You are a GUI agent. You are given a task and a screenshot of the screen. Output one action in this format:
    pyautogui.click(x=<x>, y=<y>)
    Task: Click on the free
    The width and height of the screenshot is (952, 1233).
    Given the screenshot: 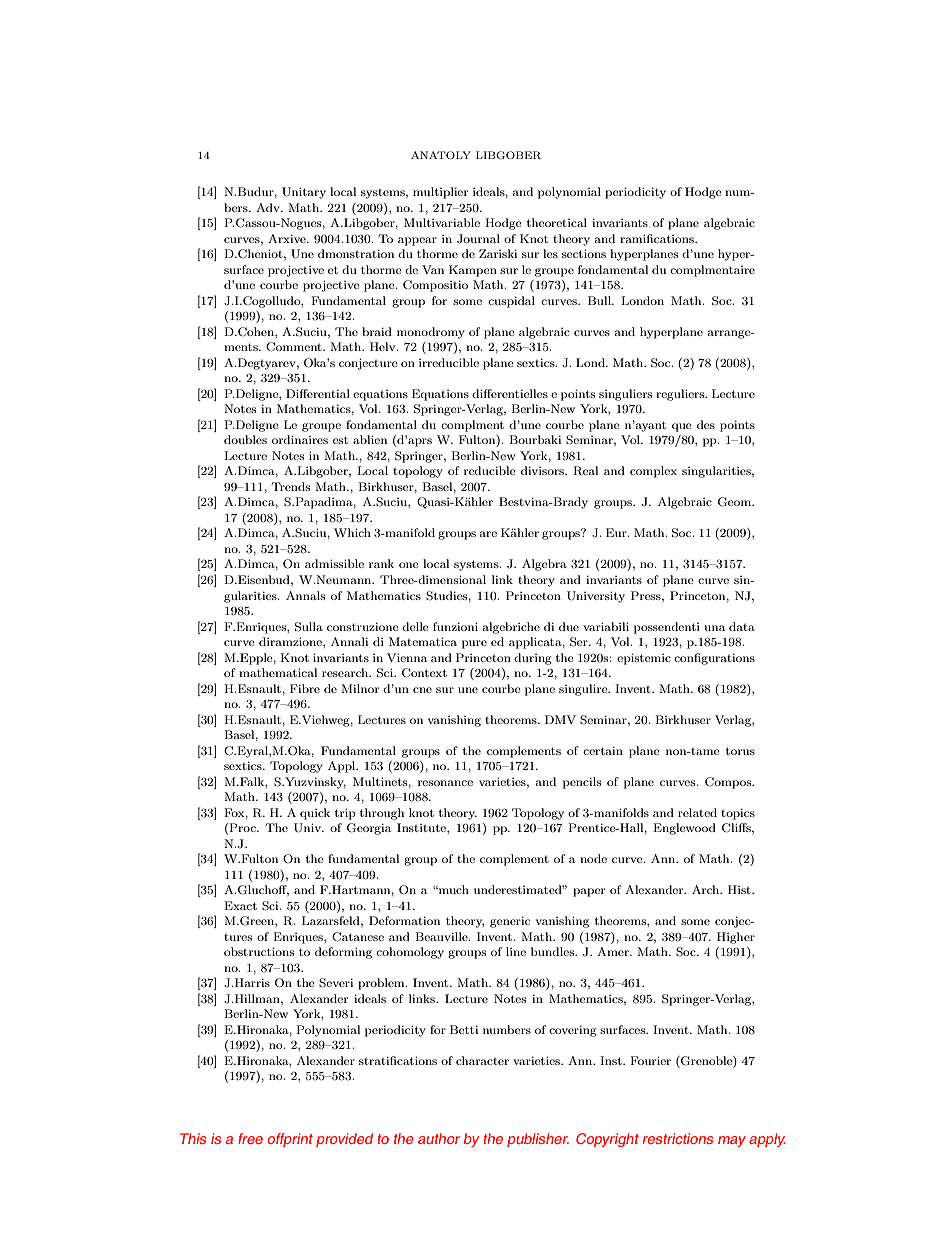 What is the action you would take?
    pyautogui.click(x=250, y=1138)
